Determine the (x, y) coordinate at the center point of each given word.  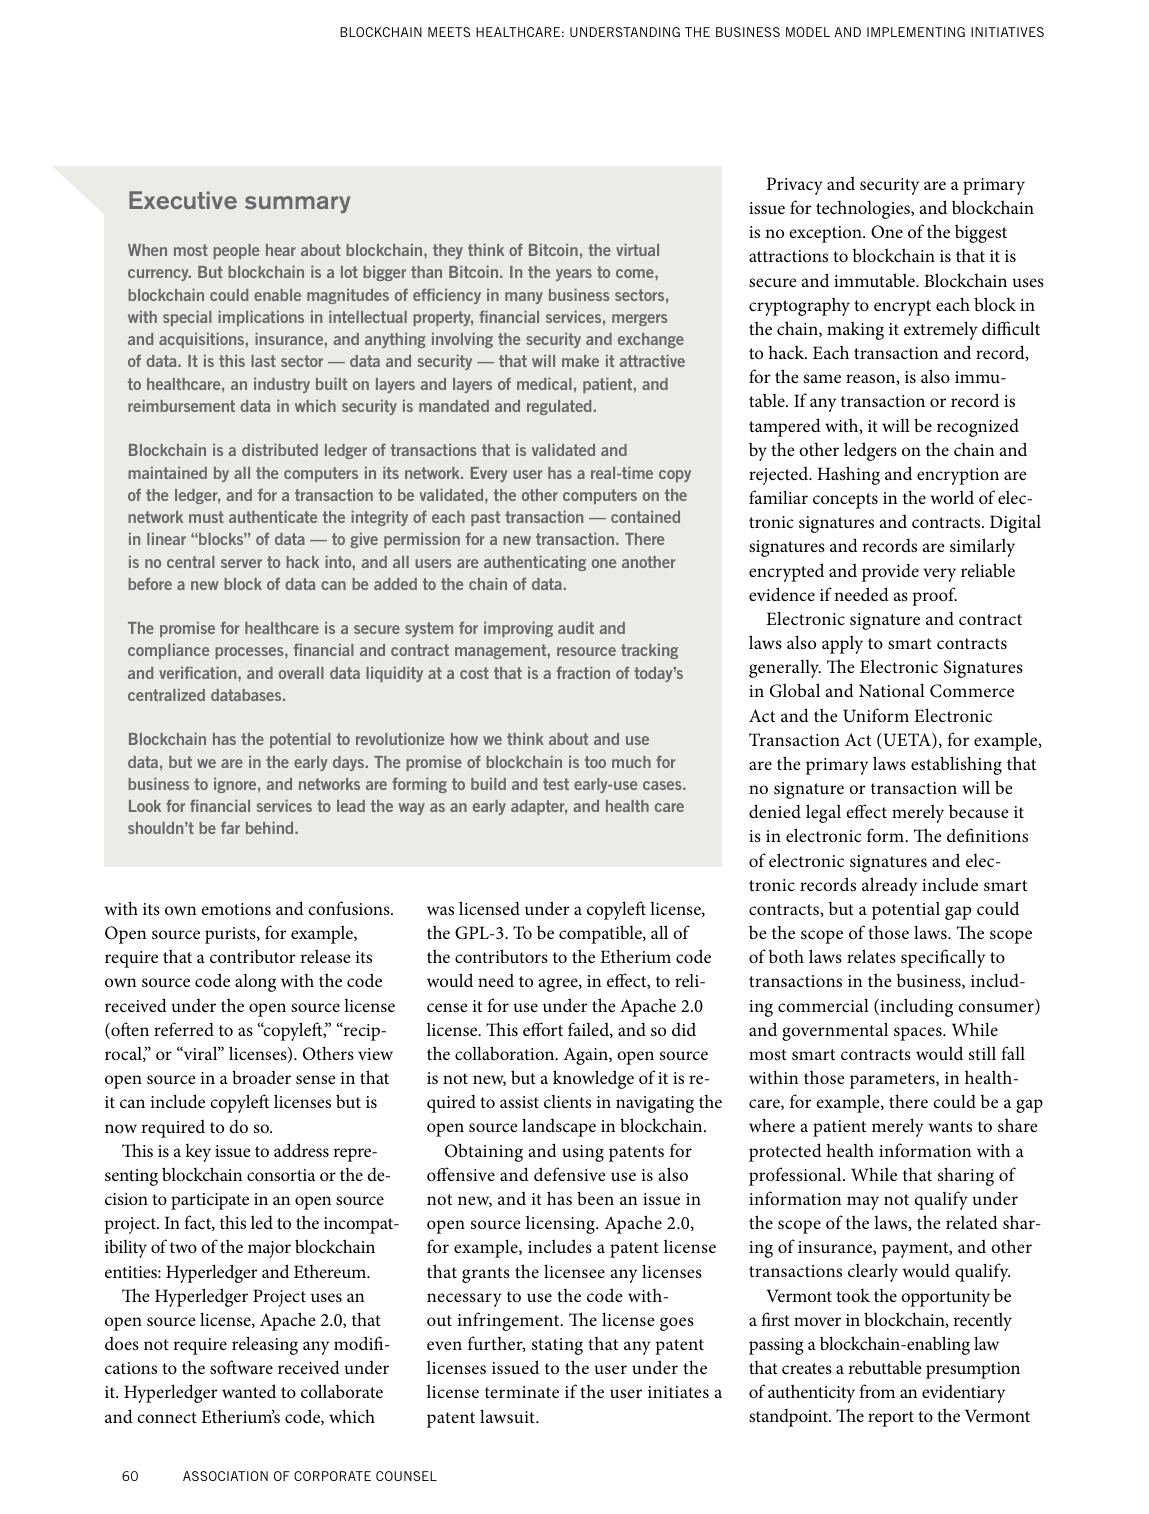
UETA (907, 741)
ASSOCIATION (225, 1476)
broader (261, 1077)
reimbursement (181, 405)
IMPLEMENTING (916, 32)
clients (567, 1101)
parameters (893, 1081)
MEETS (449, 32)
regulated (559, 407)
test (556, 784)
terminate (522, 1392)
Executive (183, 200)
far (230, 827)
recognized (978, 427)
